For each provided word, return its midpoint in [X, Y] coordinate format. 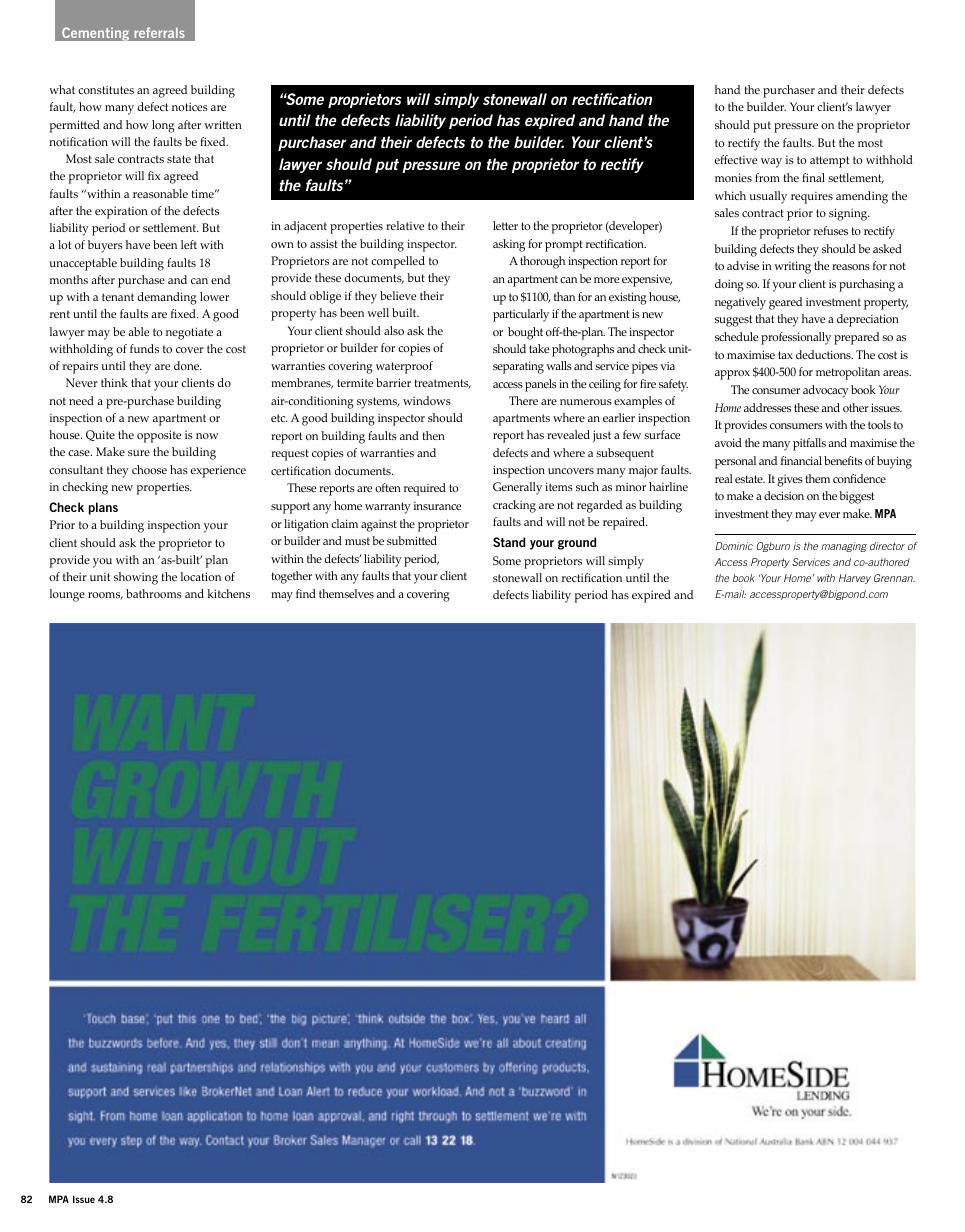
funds [144, 348]
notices [190, 106]
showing [136, 578]
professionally [796, 338]
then [433, 435]
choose [149, 469]
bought [525, 333]
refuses [831, 230]
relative [405, 225]
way [771, 163]
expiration [121, 212]
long [163, 126]
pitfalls [809, 444]
